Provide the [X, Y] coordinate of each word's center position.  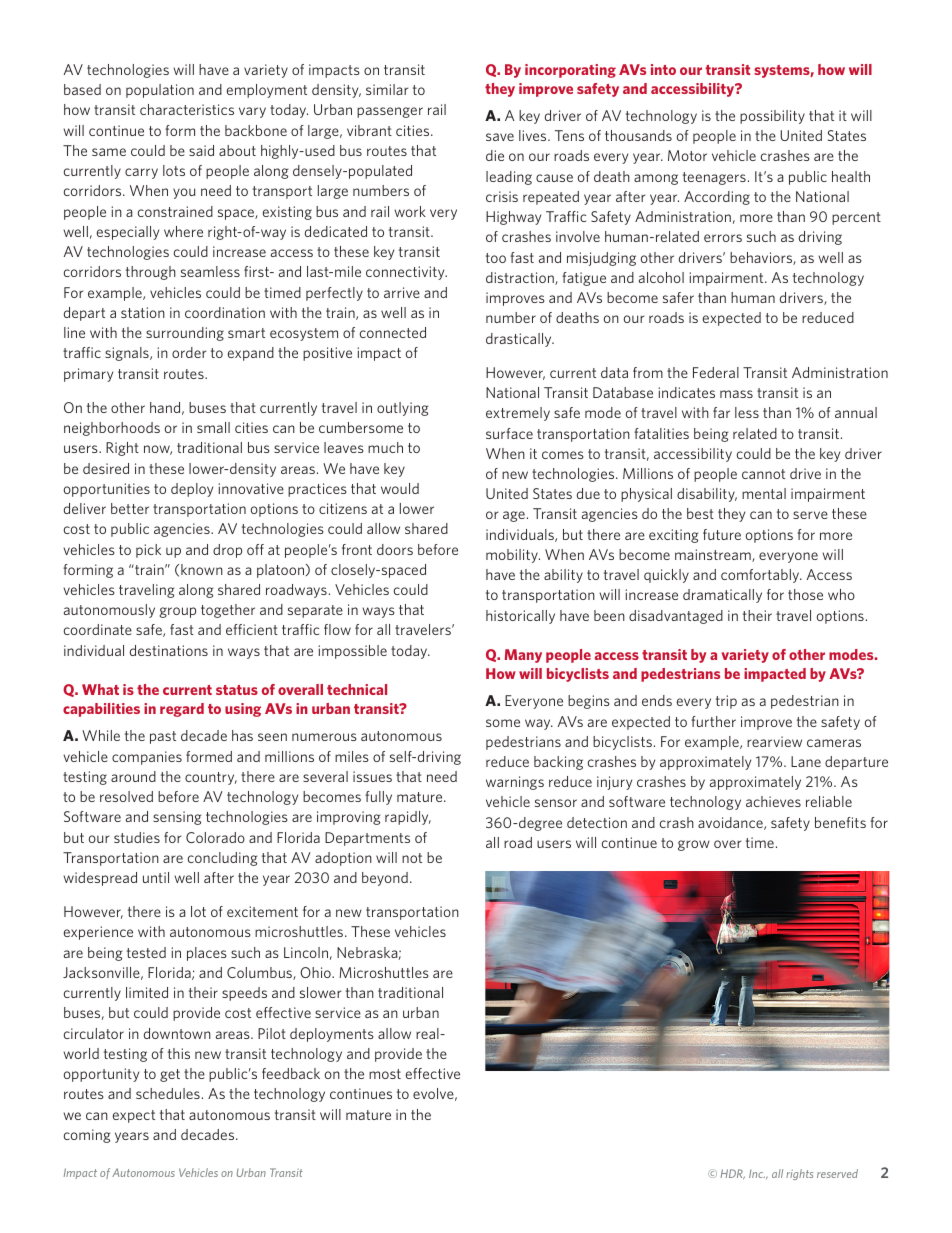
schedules [168, 1093]
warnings [515, 783]
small [213, 427]
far [721, 412]
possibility [772, 117]
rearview [774, 741]
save [500, 137]
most [385, 1074]
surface [509, 433]
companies [147, 758]
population [160, 91]
